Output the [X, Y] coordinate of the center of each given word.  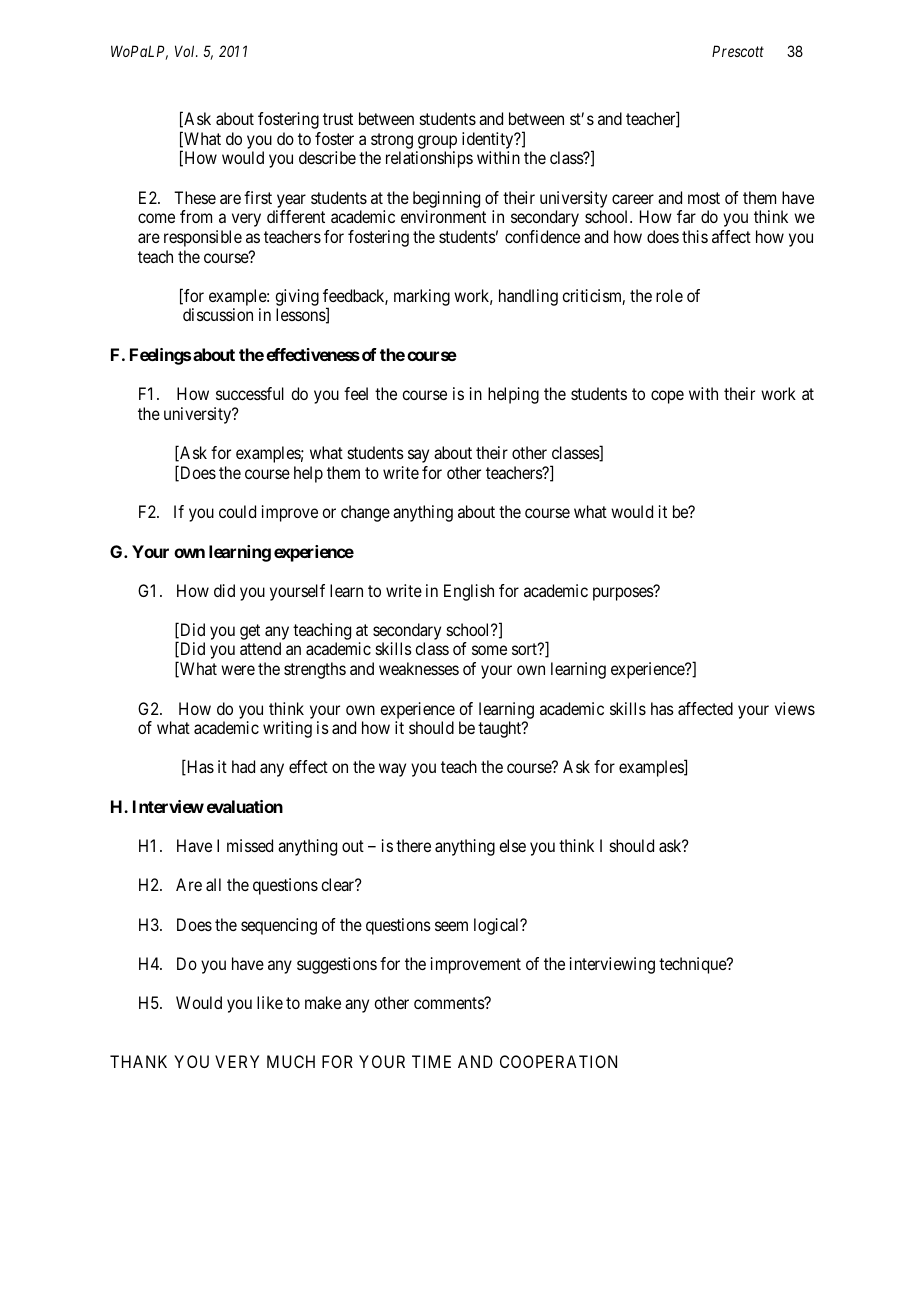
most [704, 198]
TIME [431, 1061]
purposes [624, 594]
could [237, 511]
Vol [186, 51]
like [270, 1002]
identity [489, 140]
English [469, 592]
